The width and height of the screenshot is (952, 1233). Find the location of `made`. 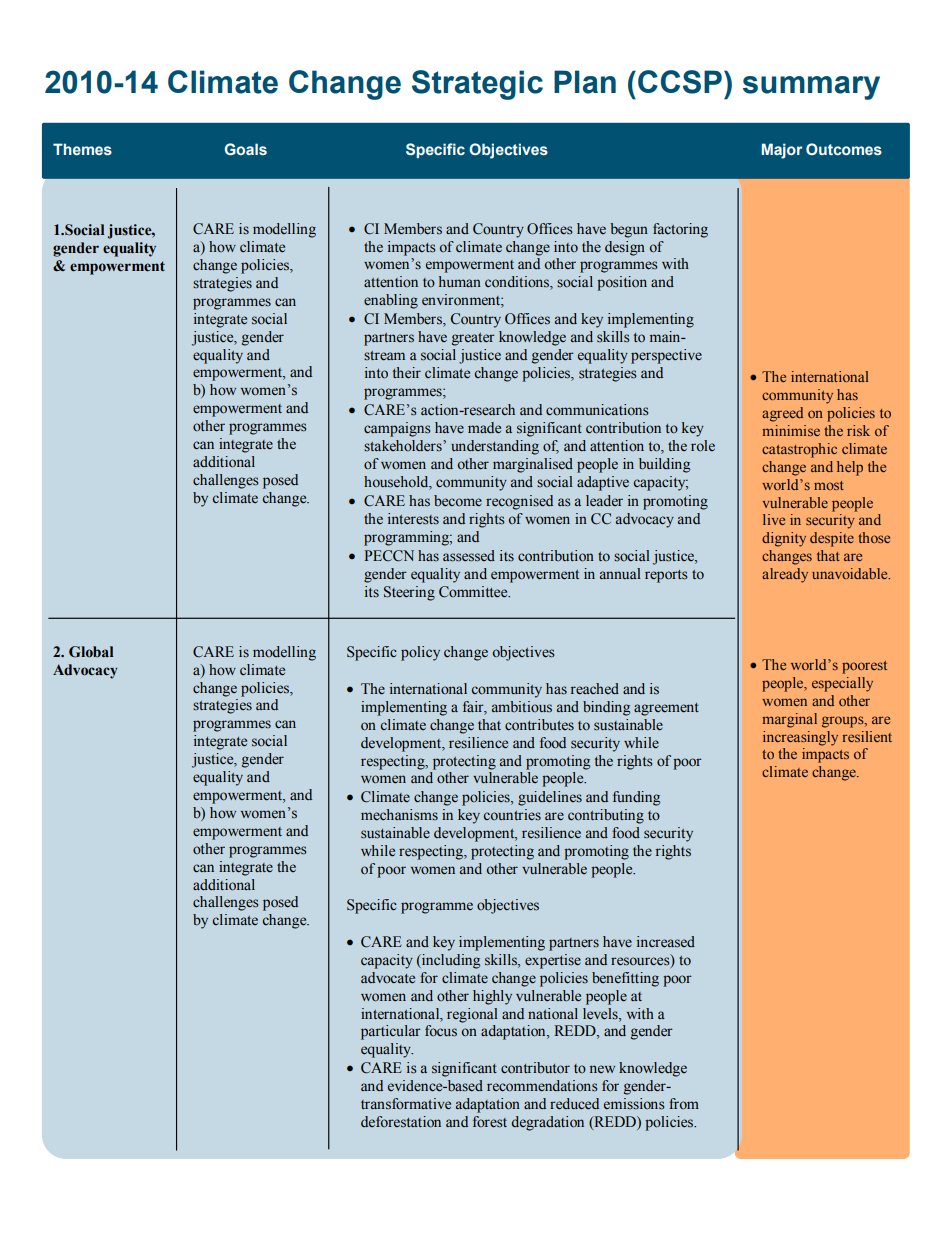

made is located at coordinates (484, 428).
